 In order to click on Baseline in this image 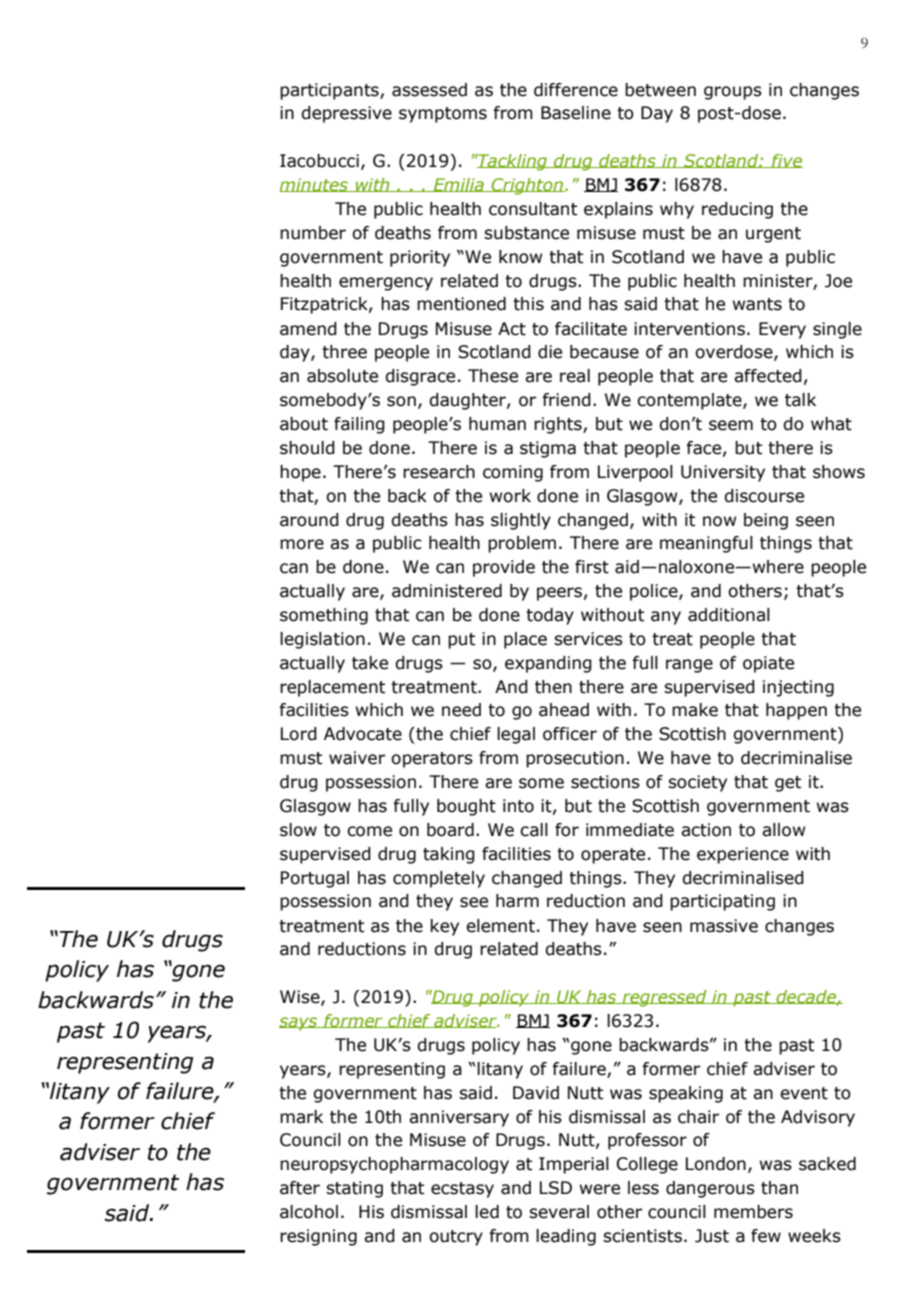, I will do `click(576, 113)`.
